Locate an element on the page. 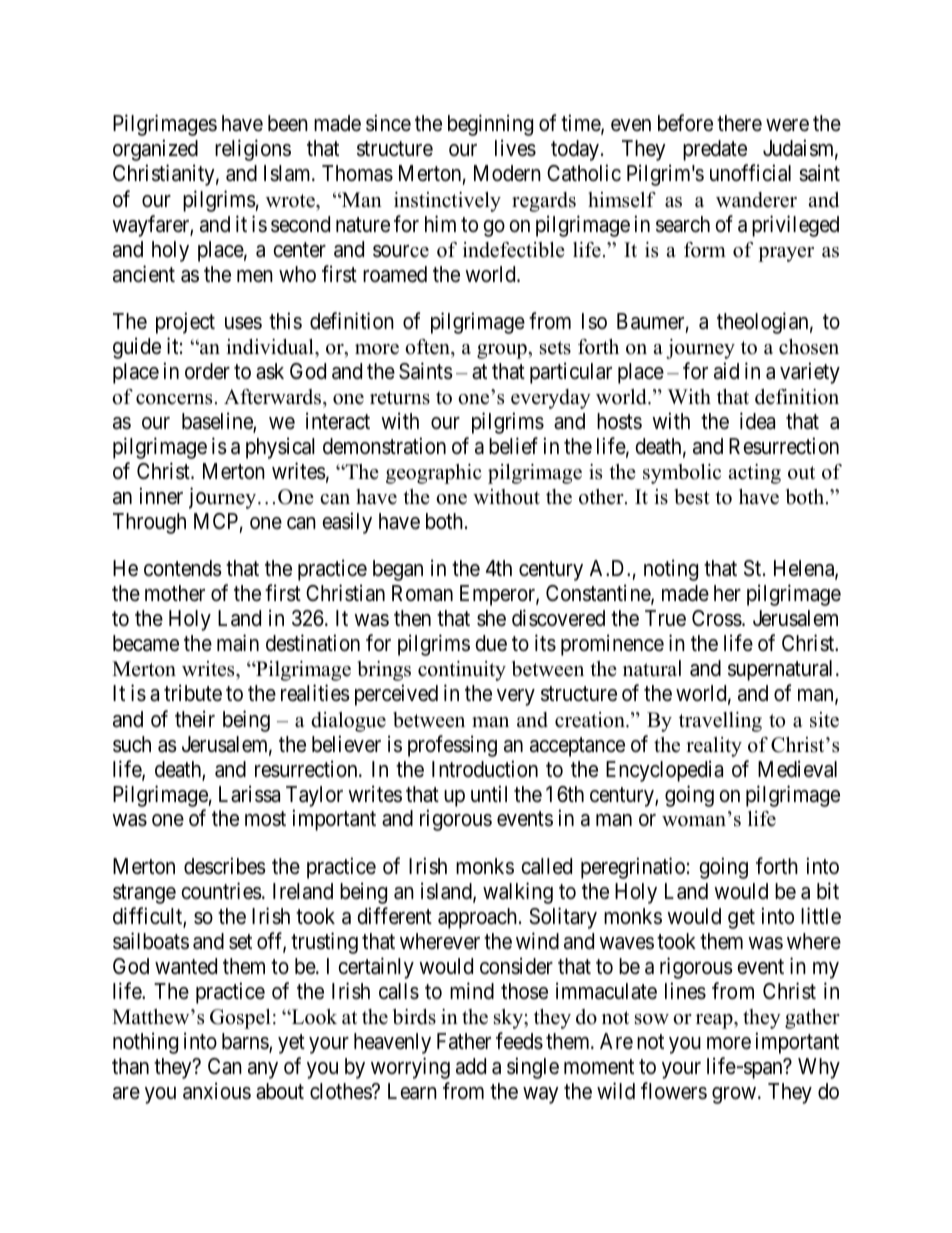 This document has width=952, height=1233. describes is located at coordinates (225, 866).
